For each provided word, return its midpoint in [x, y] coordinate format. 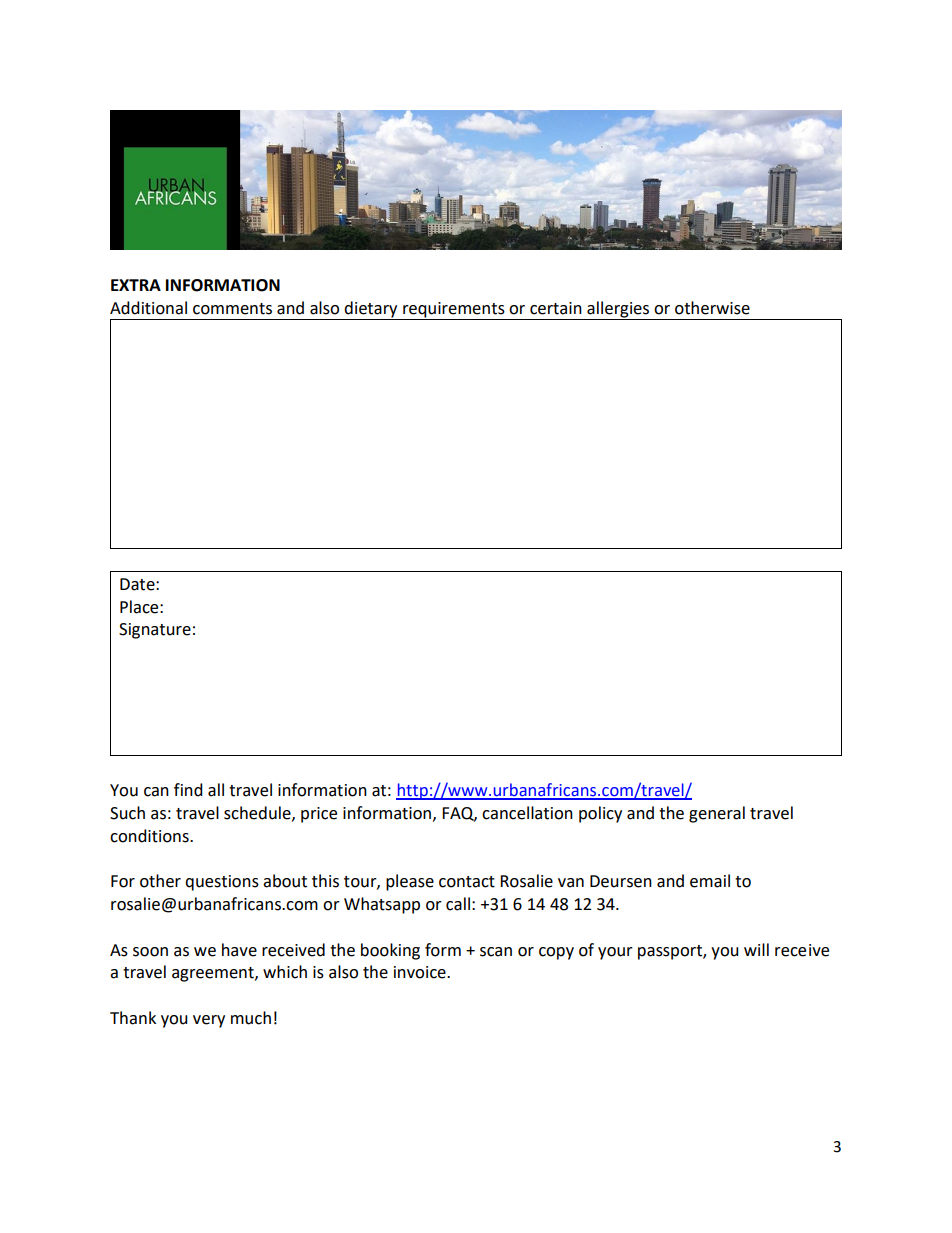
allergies [618, 310]
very [209, 1021]
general [717, 814]
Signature [155, 631]
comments [232, 309]
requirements [454, 311]
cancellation [527, 813]
